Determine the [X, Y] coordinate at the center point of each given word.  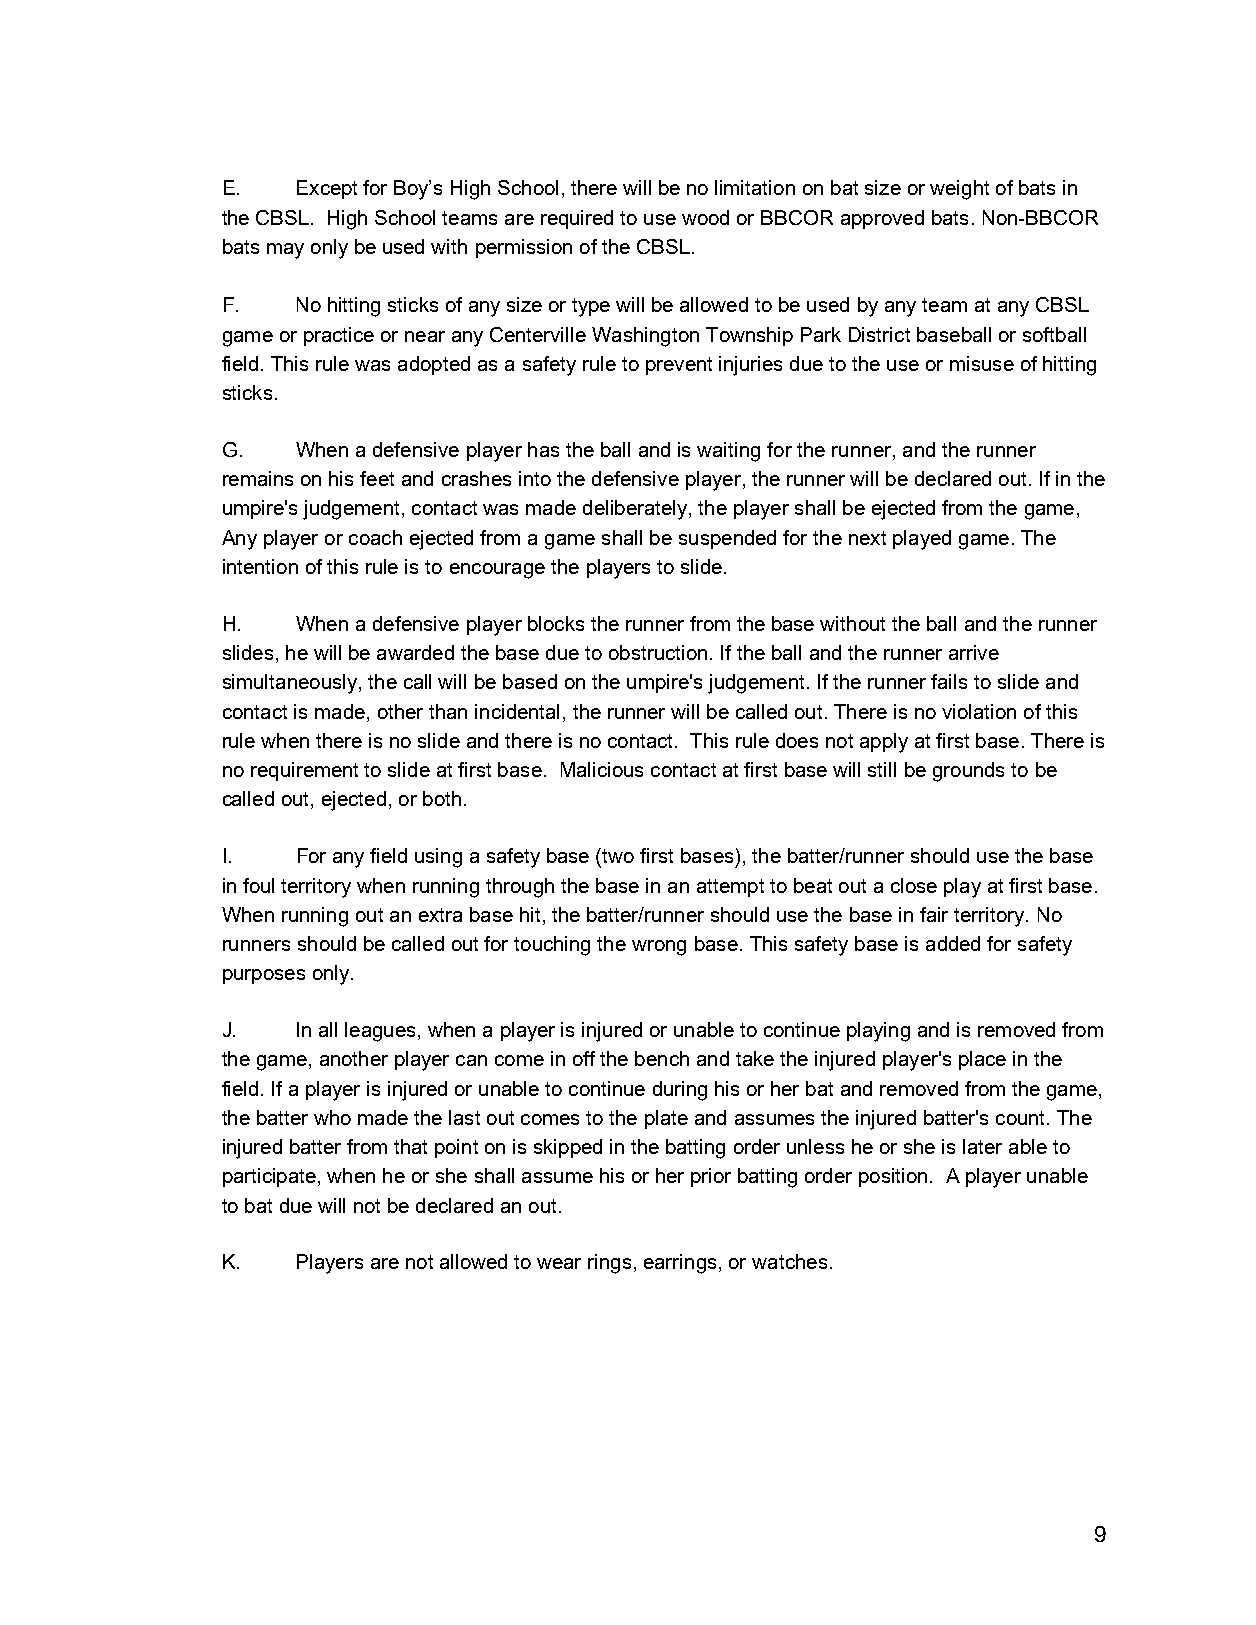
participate [269, 1177]
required [577, 219]
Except [327, 189]
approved [882, 219]
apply [884, 743]
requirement [304, 771]
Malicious [602, 769]
